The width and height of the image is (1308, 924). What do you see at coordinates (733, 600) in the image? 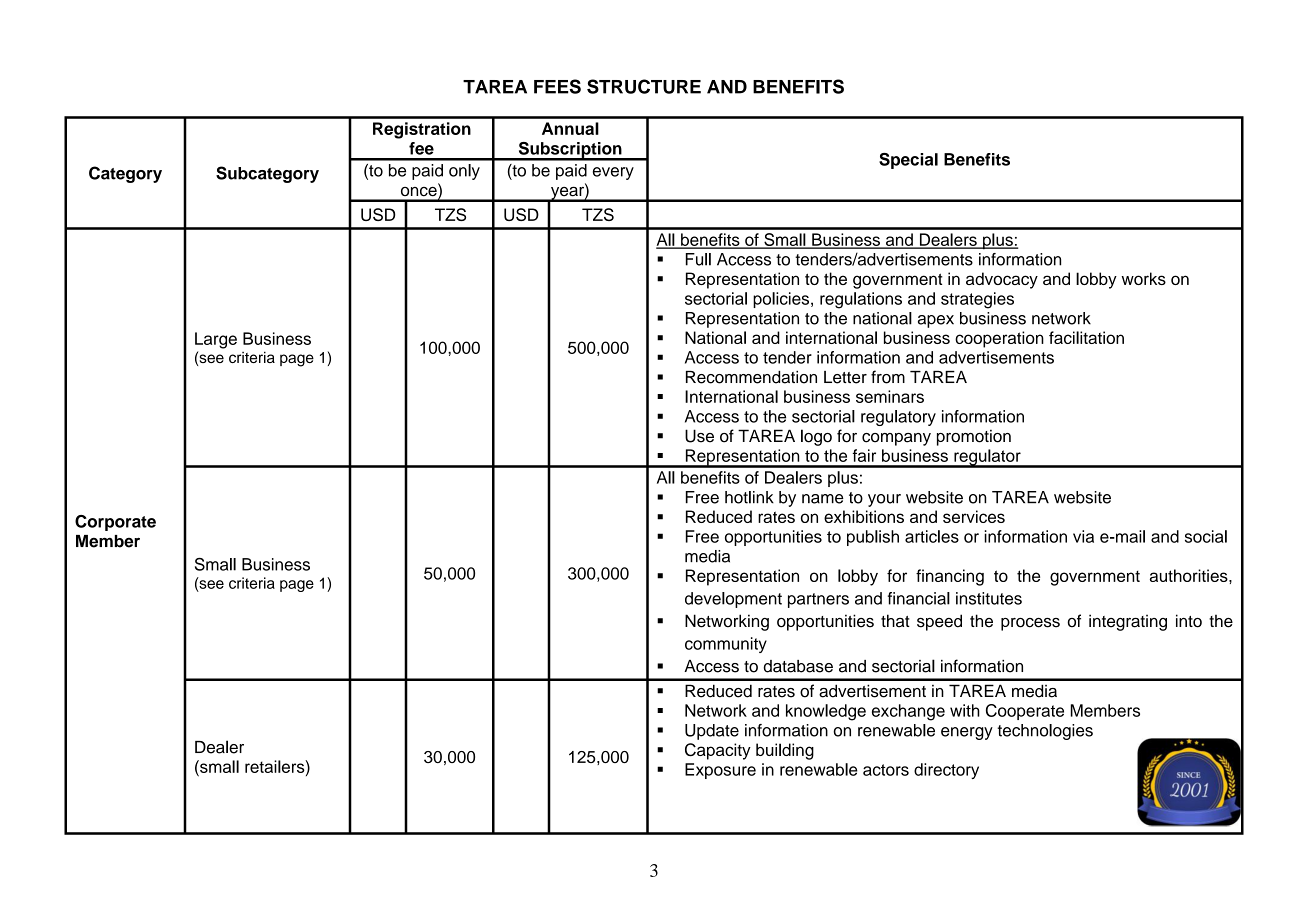
I see `development` at bounding box center [733, 600].
